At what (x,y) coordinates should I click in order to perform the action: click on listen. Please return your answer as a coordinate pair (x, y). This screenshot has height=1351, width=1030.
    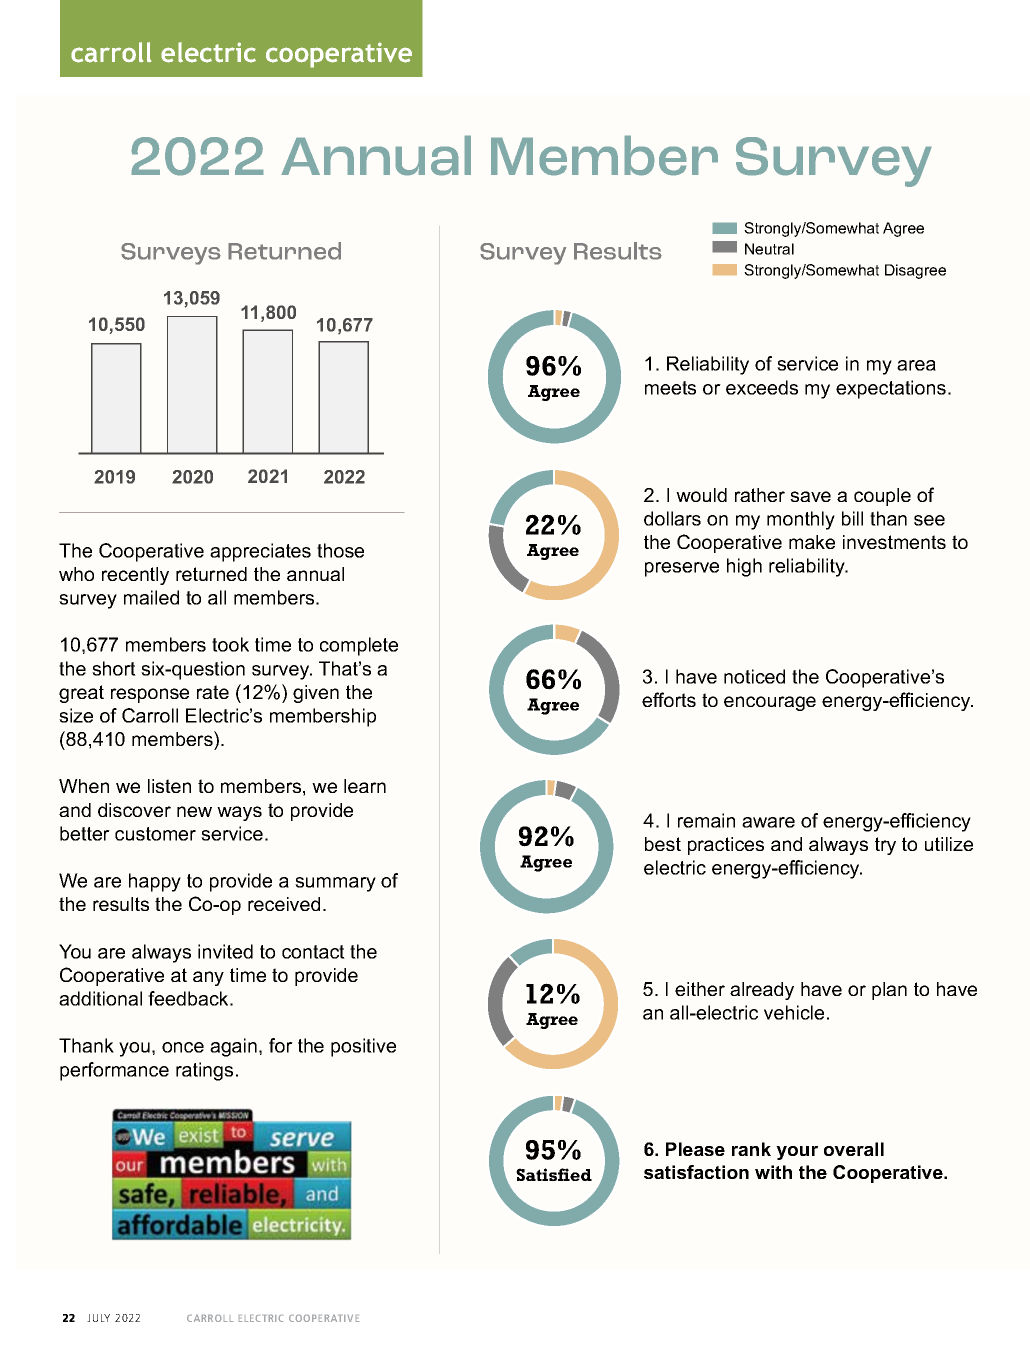
    Looking at the image, I should click on (169, 786).
